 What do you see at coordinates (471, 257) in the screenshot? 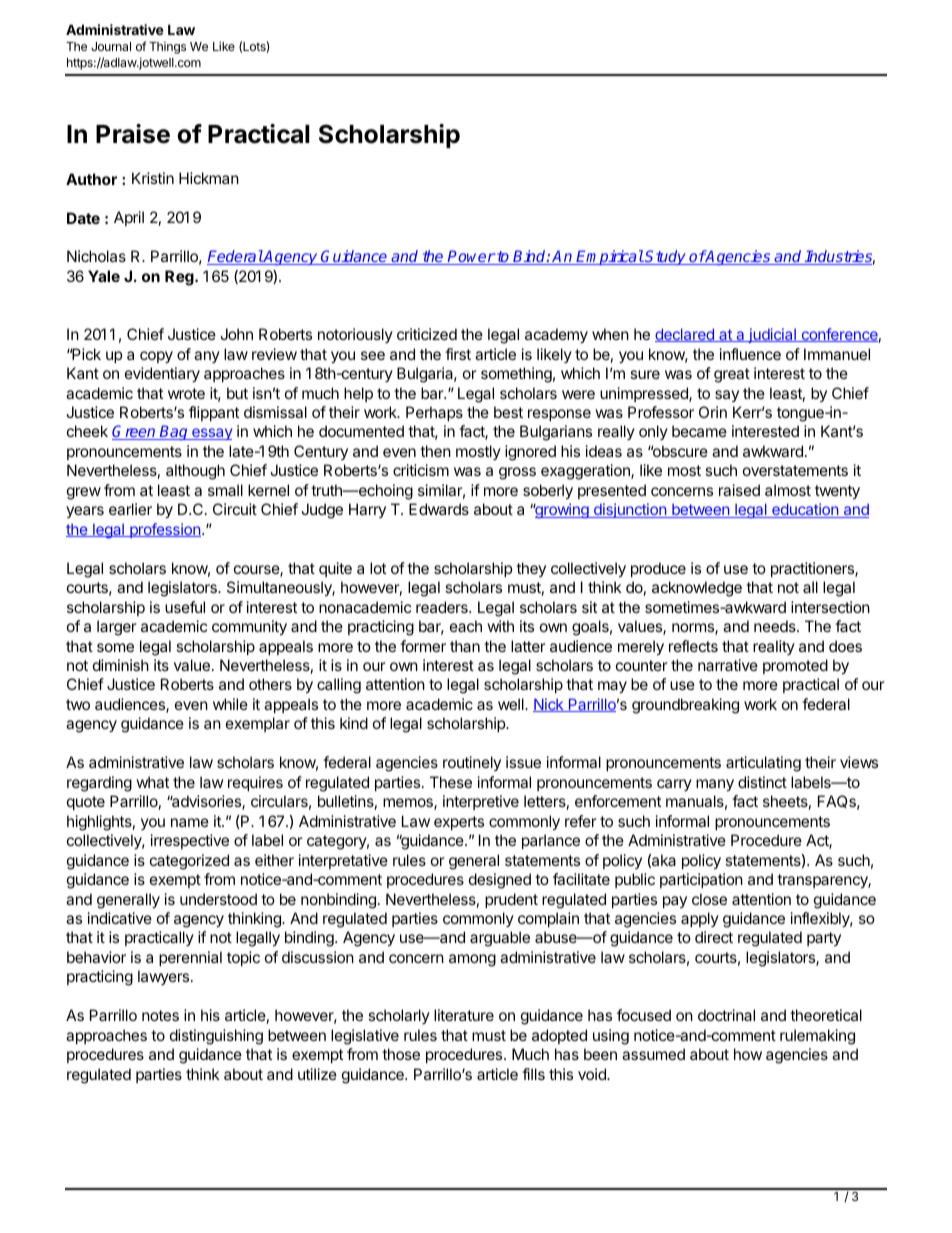
I see `Power` at bounding box center [471, 257].
